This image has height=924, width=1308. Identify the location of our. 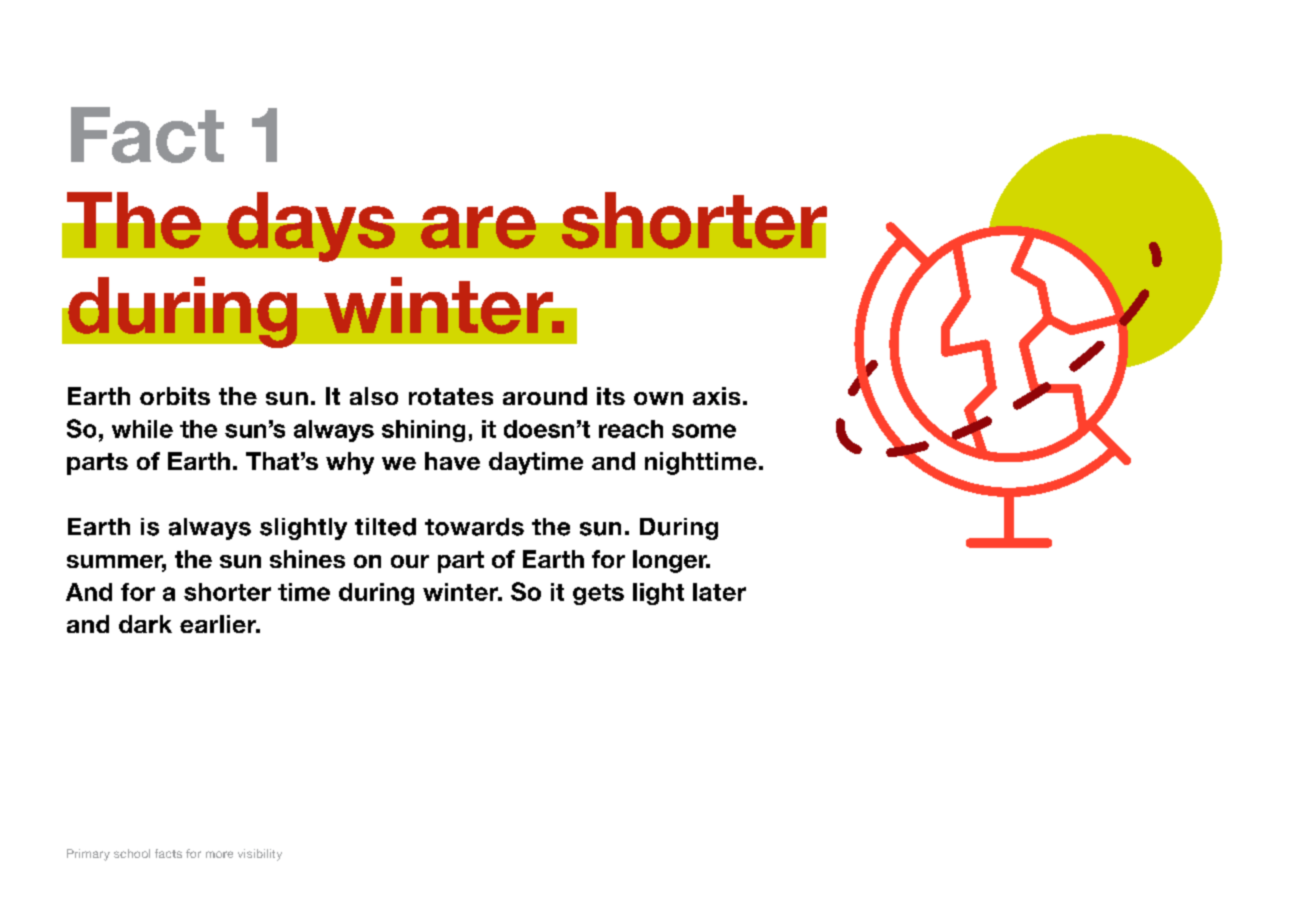
(410, 561).
